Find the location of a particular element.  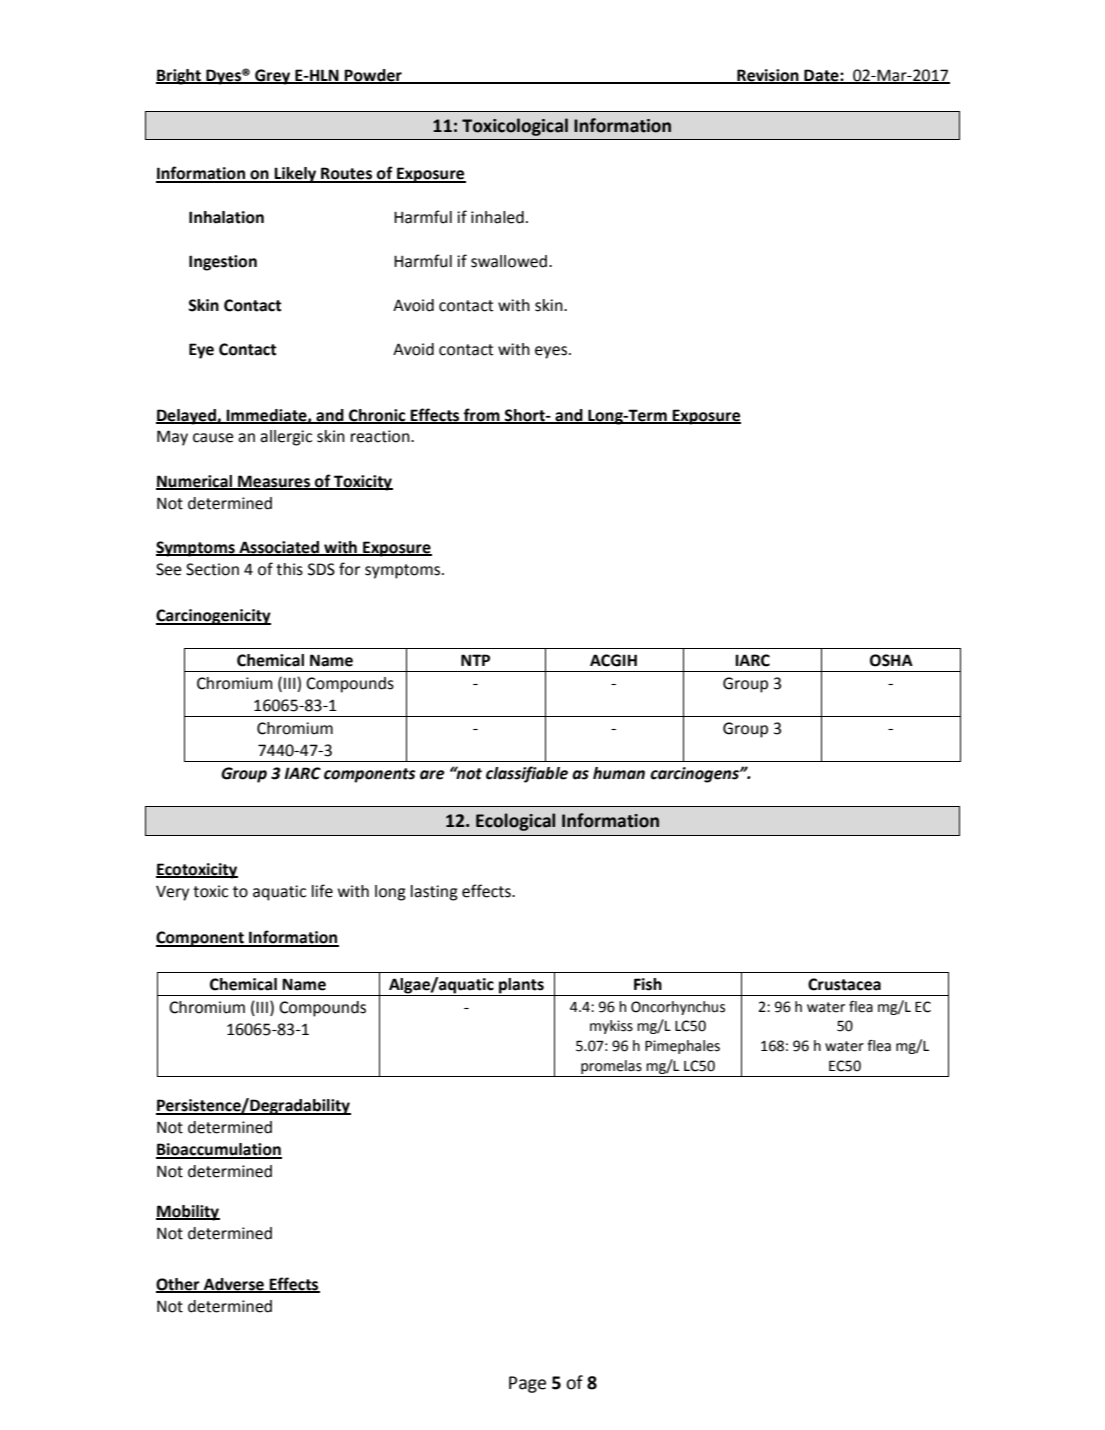

Oncorhynchus is located at coordinates (678, 1008).
